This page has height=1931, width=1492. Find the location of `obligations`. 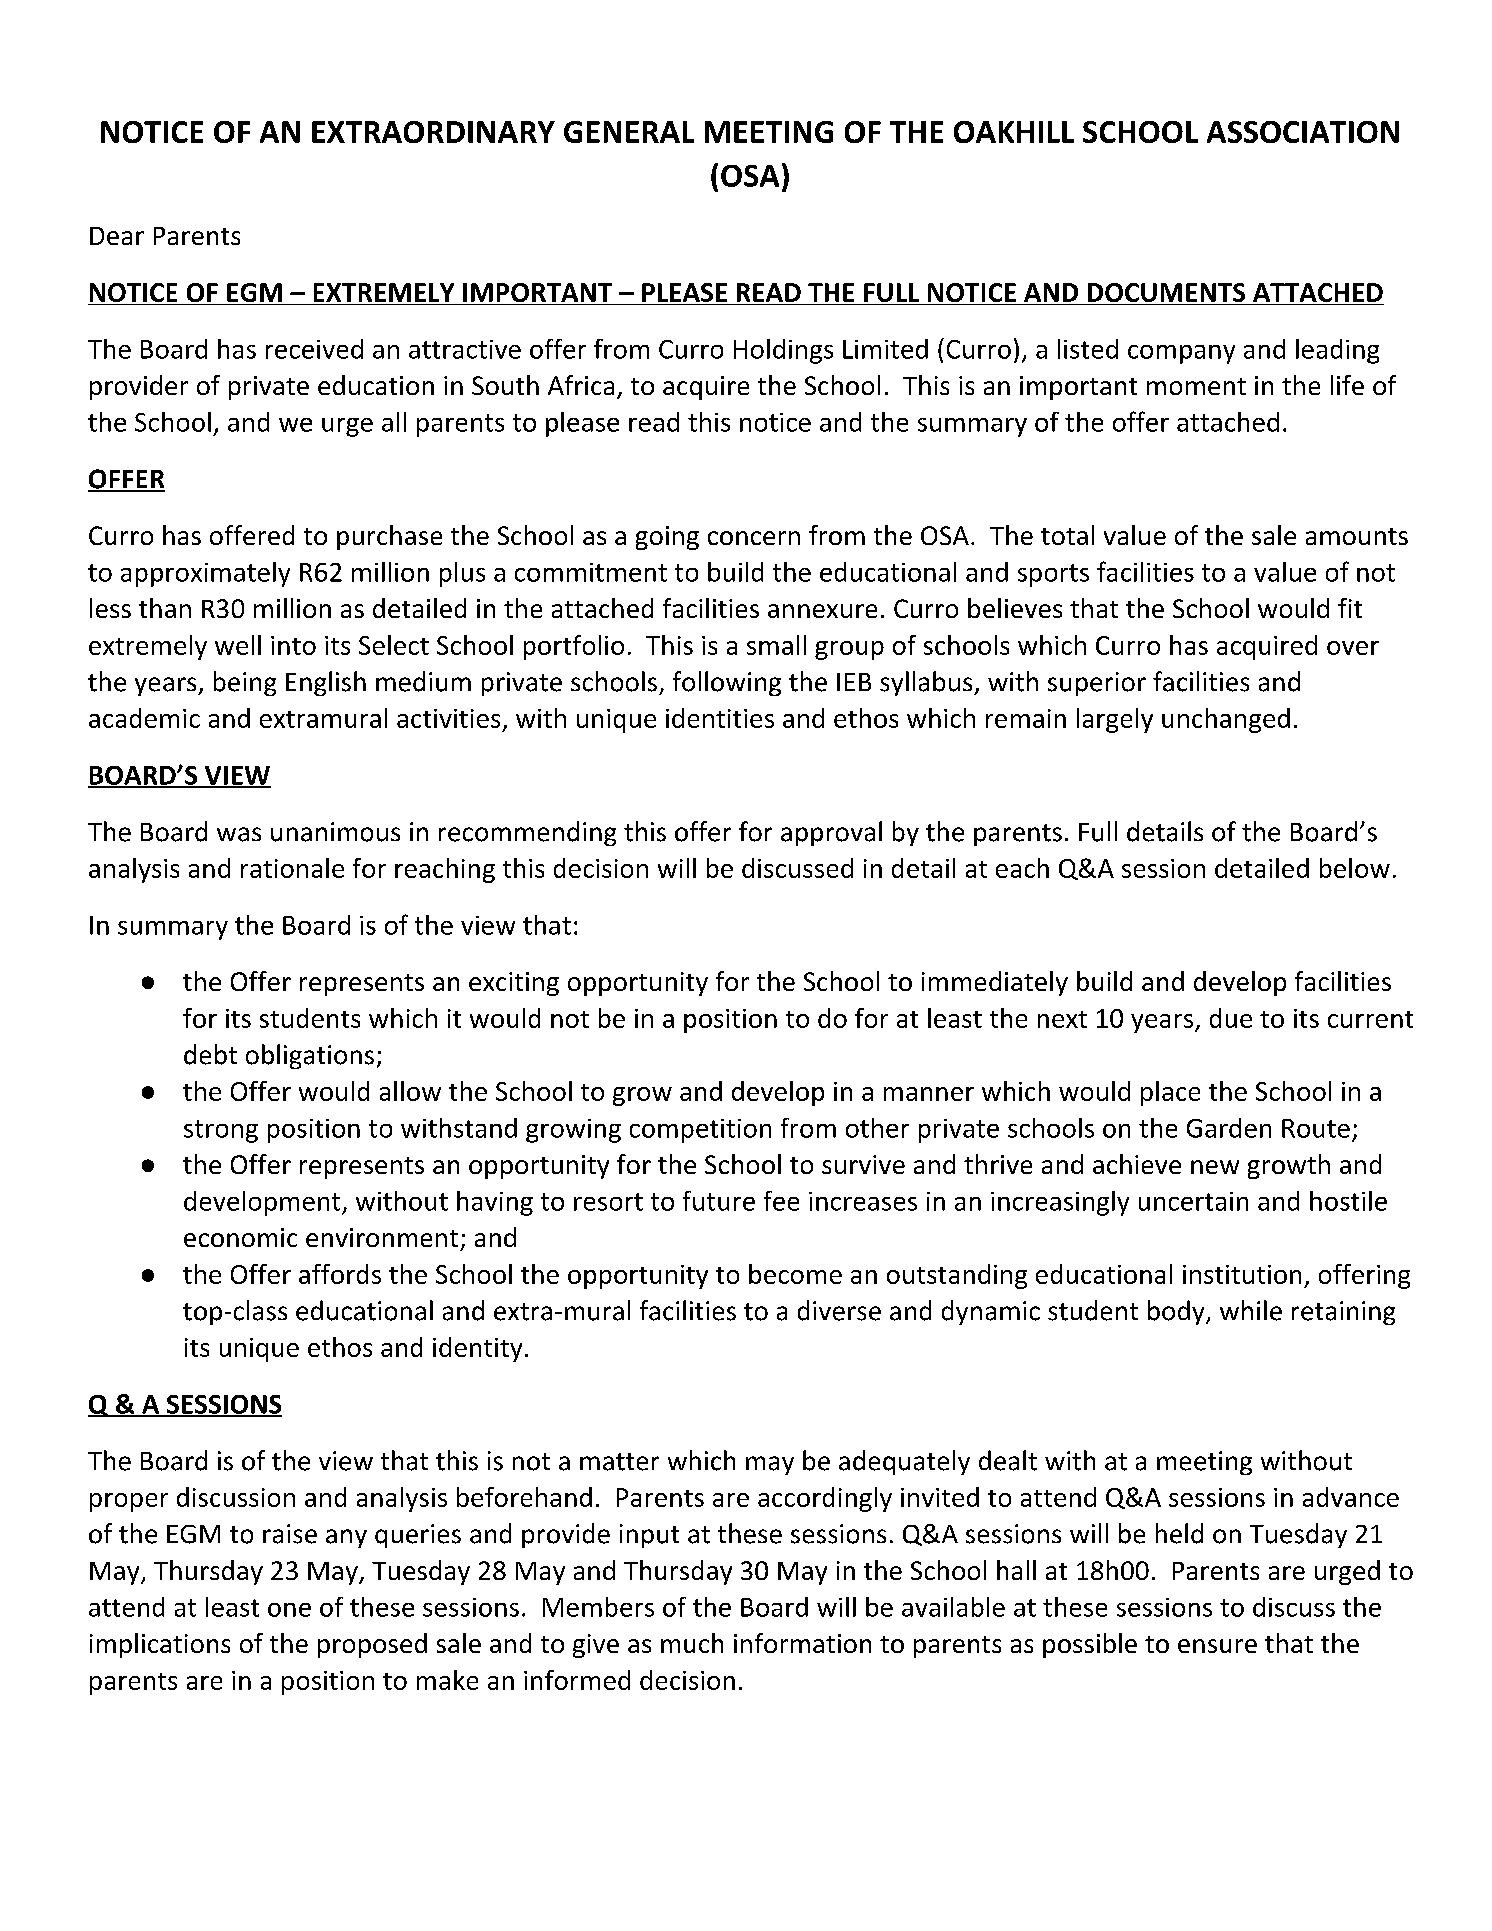

obligations is located at coordinates (310, 1056).
